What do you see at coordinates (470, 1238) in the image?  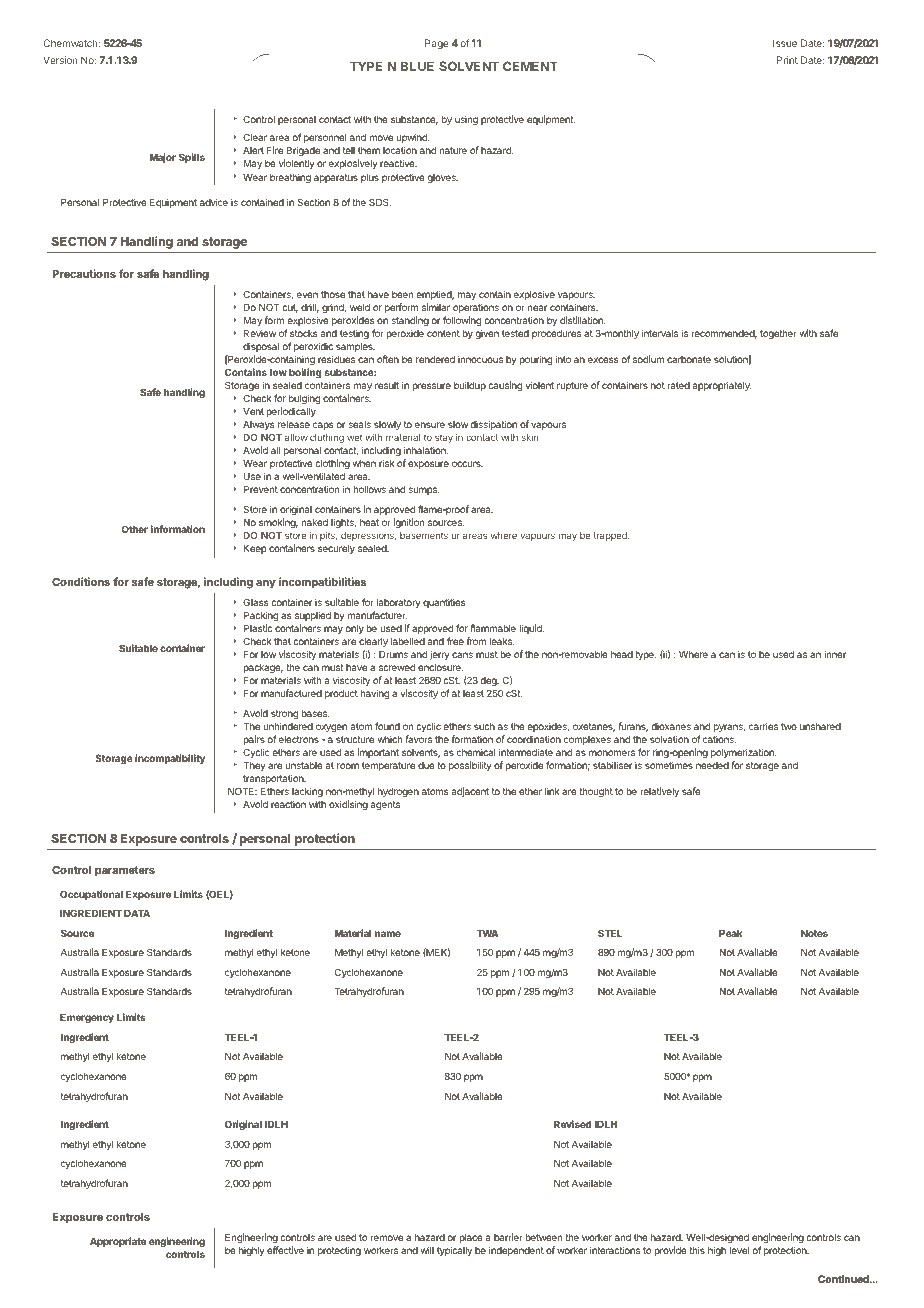 I see `place` at bounding box center [470, 1238].
